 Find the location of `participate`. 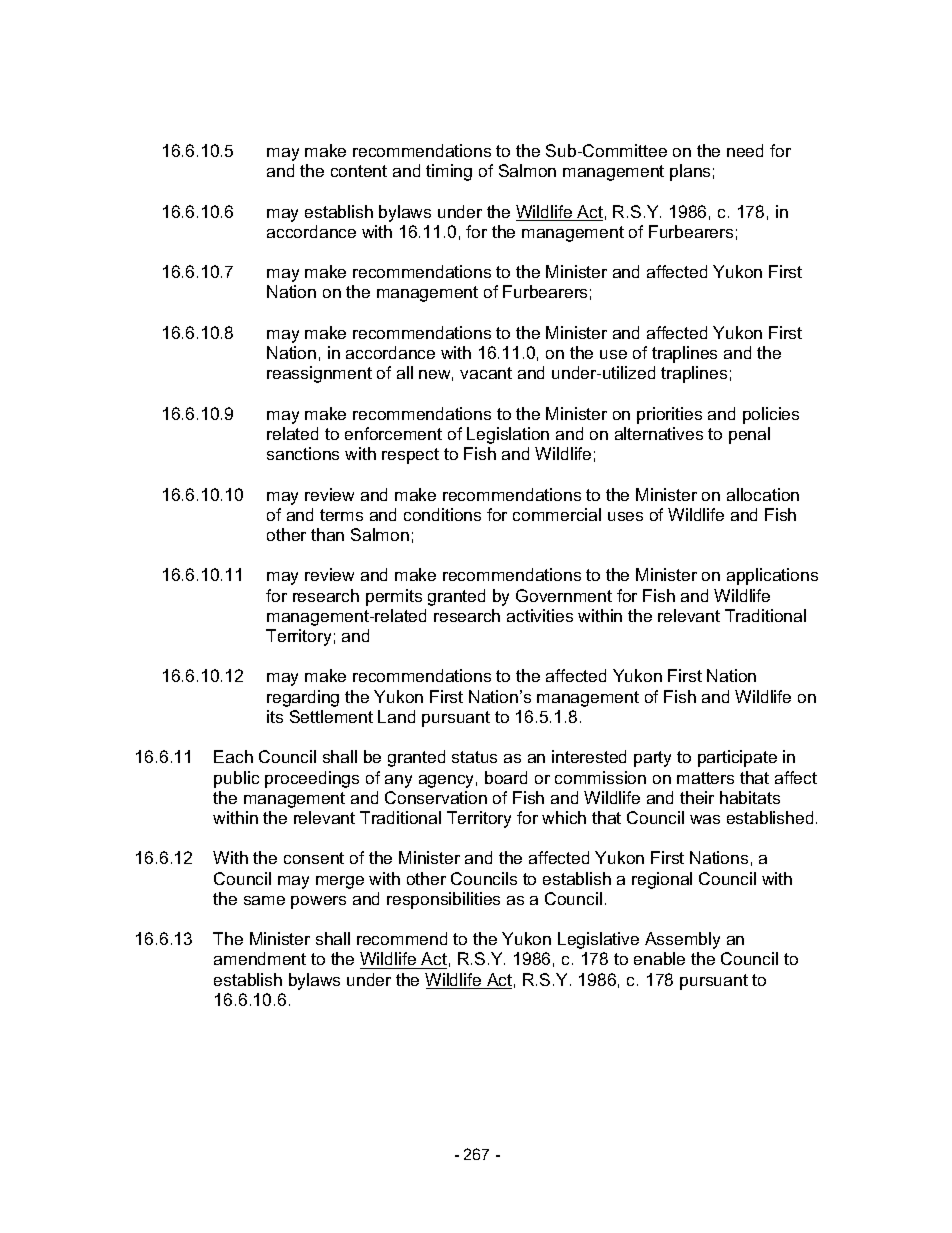

participate is located at coordinates (737, 758).
